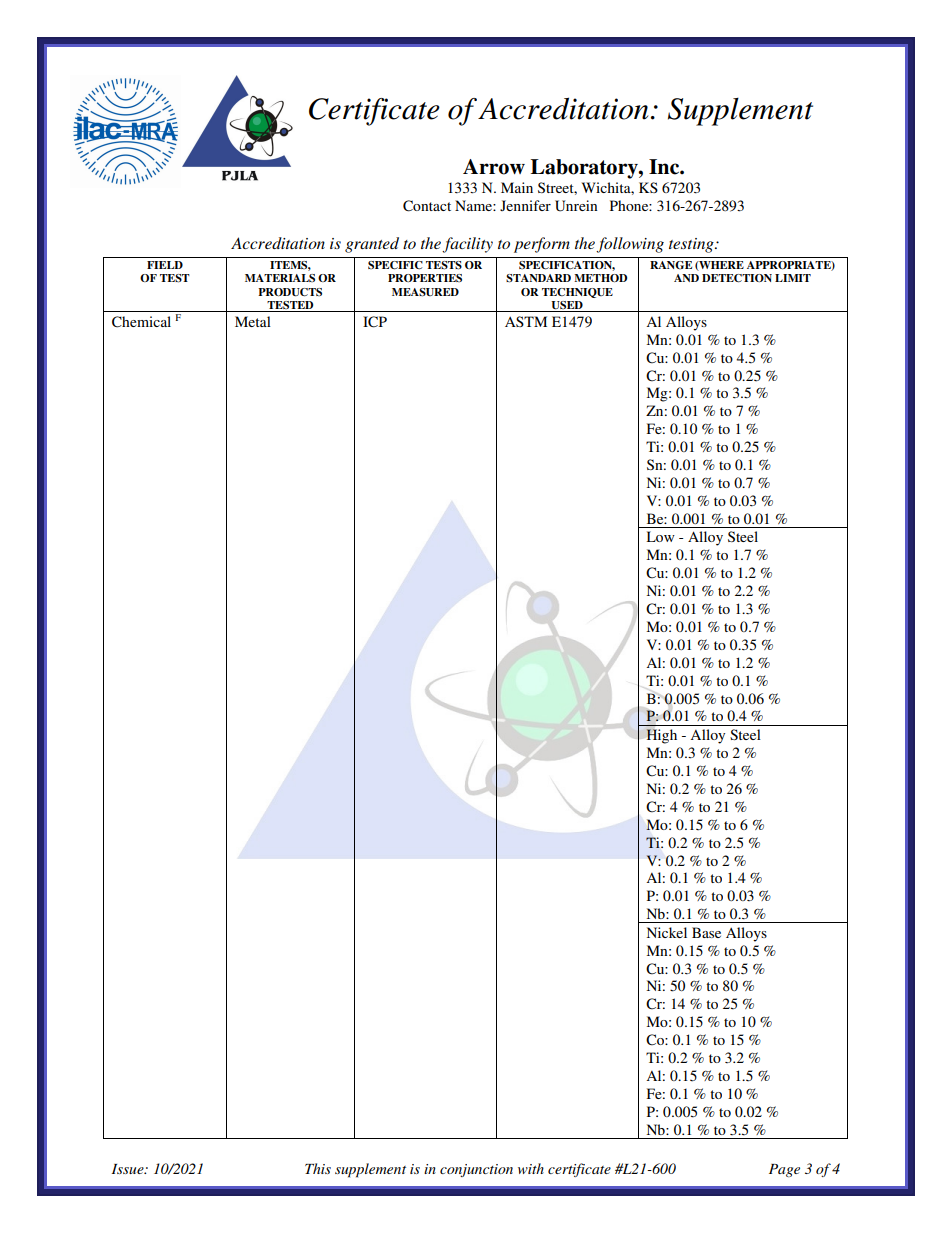 The image size is (952, 1233). I want to click on This, so click(318, 1168).
